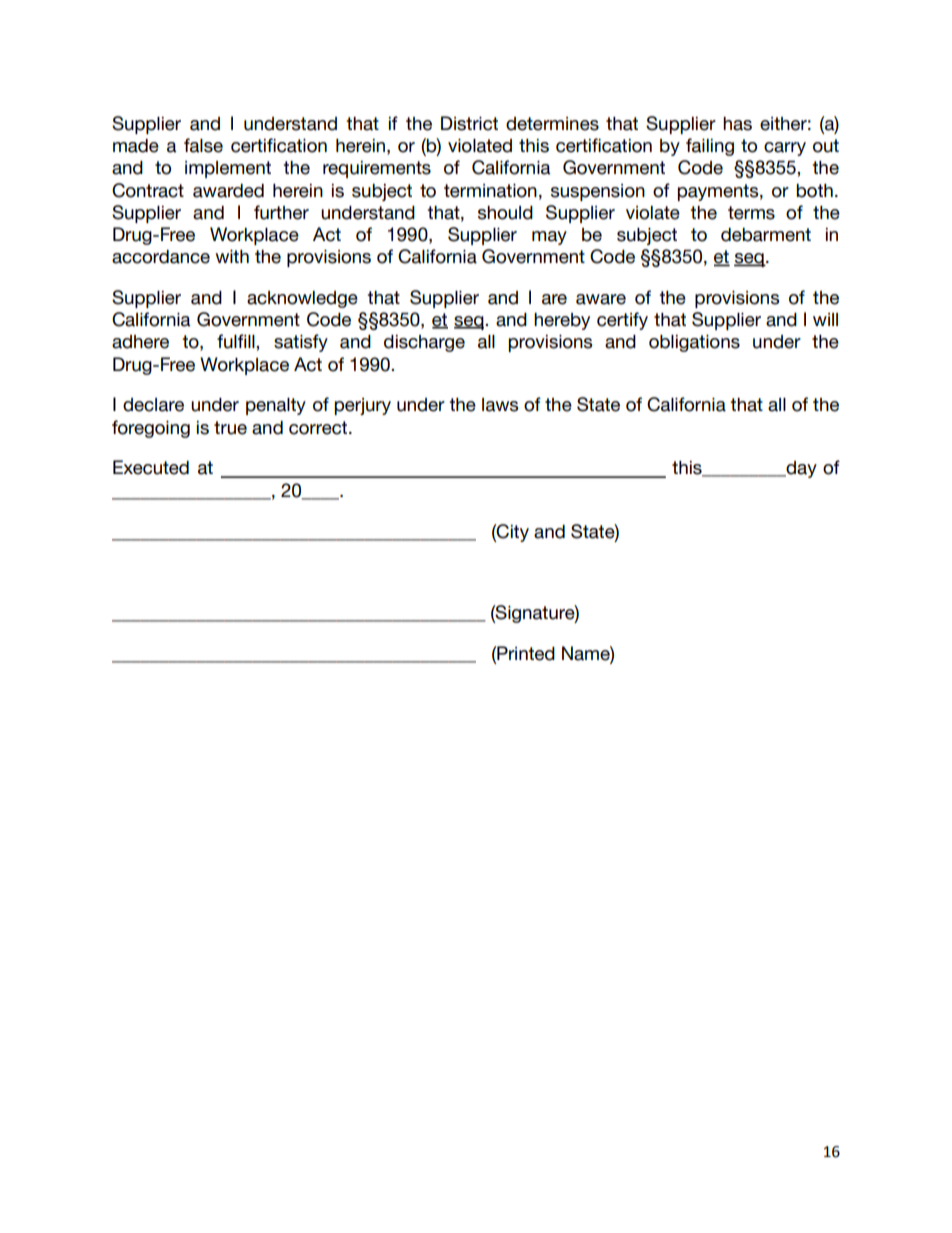 The image size is (952, 1233). What do you see at coordinates (469, 123) in the page?
I see `District` at bounding box center [469, 123].
